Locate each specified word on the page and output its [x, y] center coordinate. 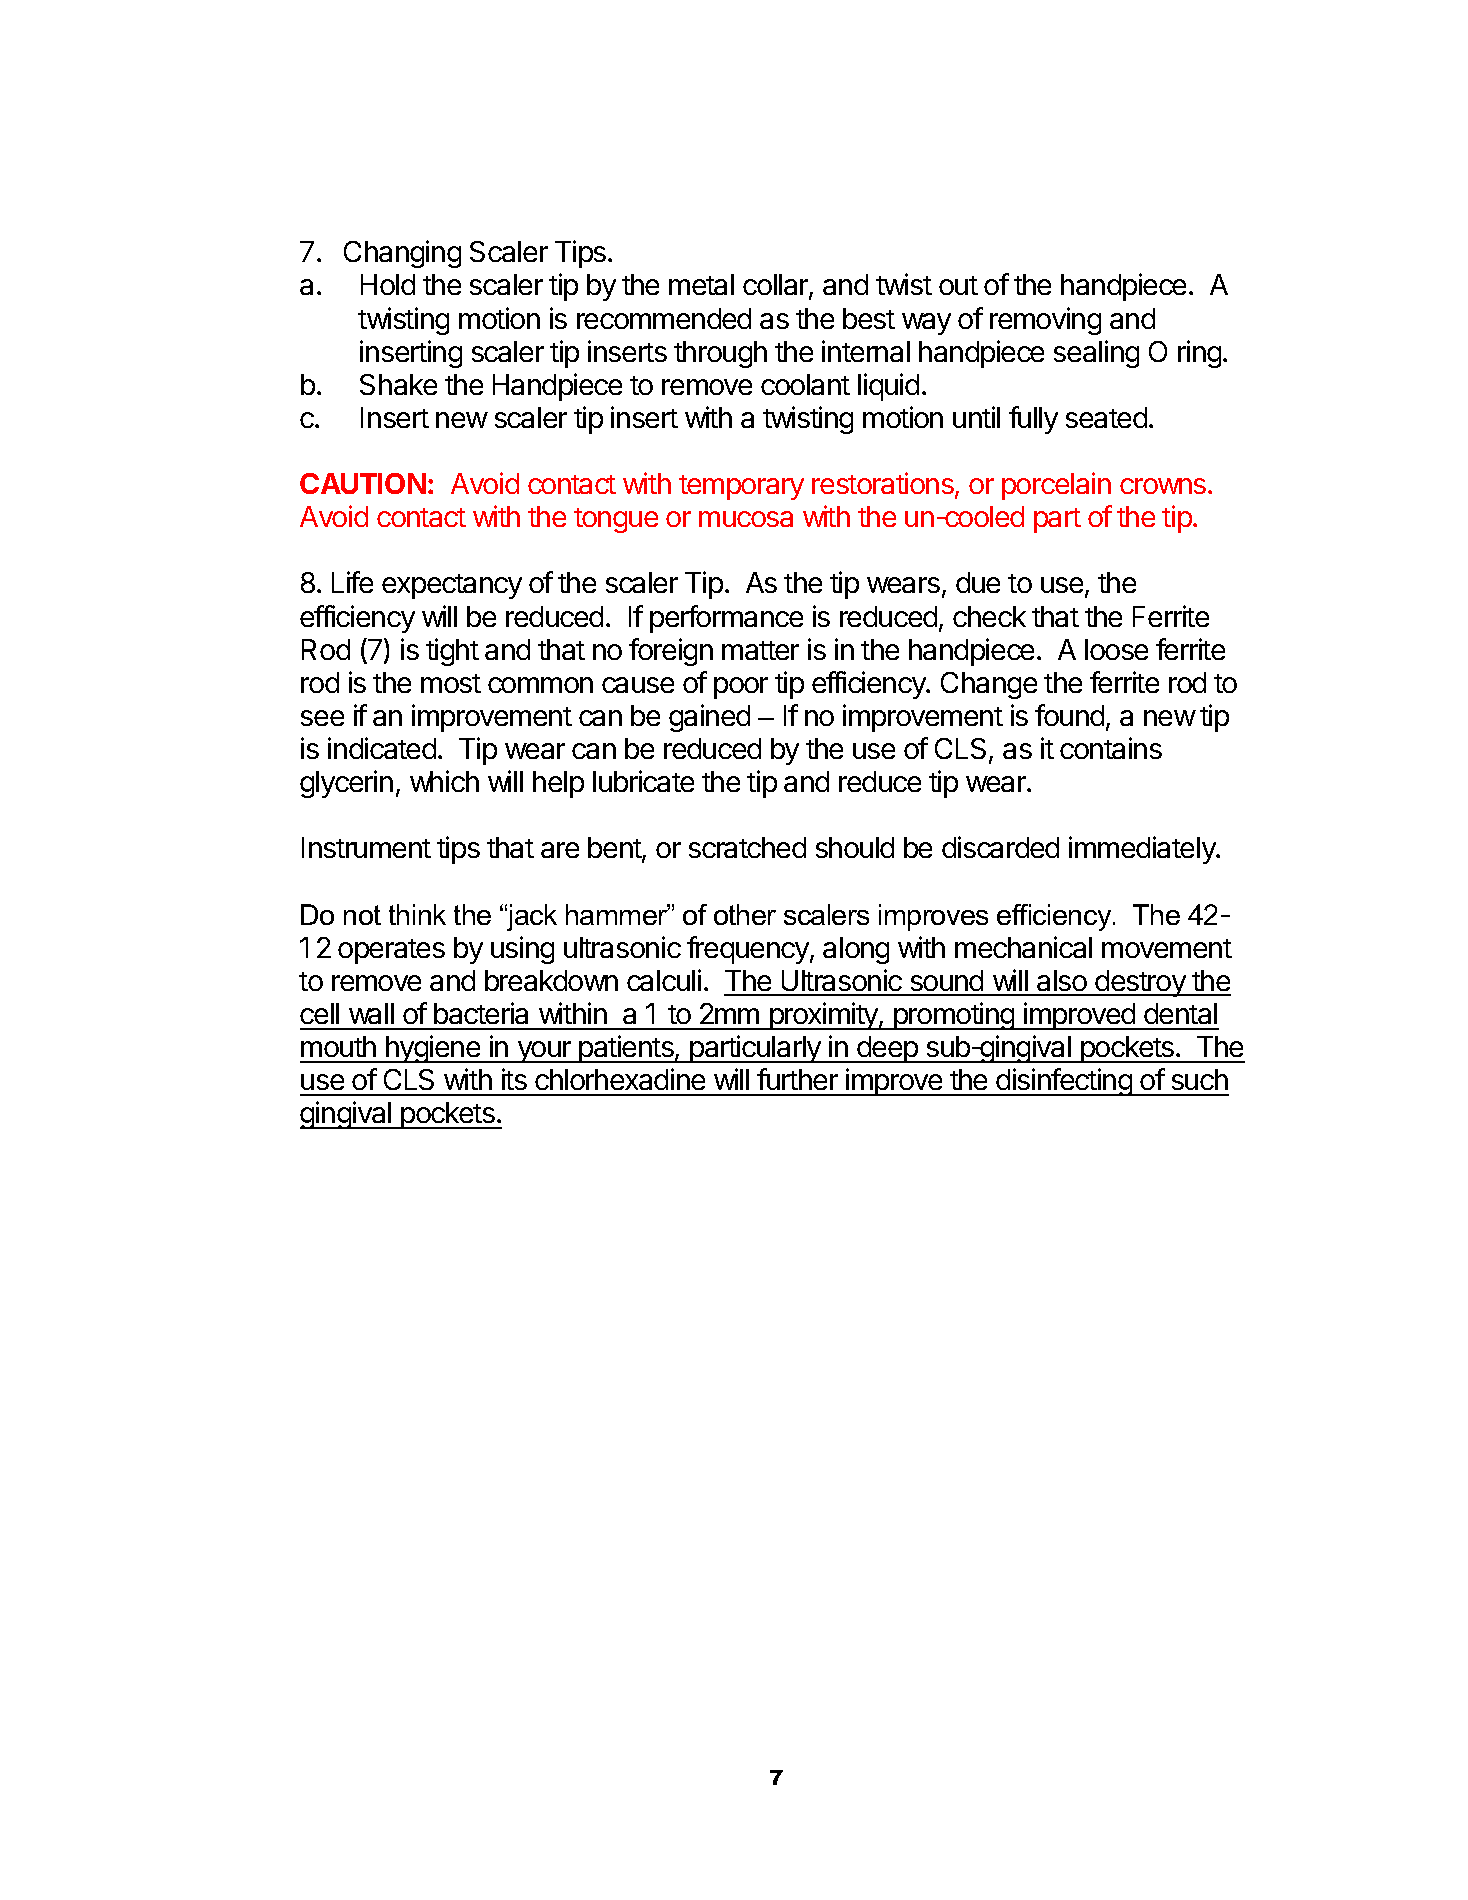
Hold [388, 284]
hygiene [433, 1049]
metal [701, 284]
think [417, 914]
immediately [1143, 850]
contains [1111, 748]
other [745, 914]
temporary [741, 487]
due [978, 582]
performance [726, 619]
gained [709, 718]
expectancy [452, 586]
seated [1106, 417]
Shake [398, 384]
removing [1045, 321]
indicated [382, 748]
